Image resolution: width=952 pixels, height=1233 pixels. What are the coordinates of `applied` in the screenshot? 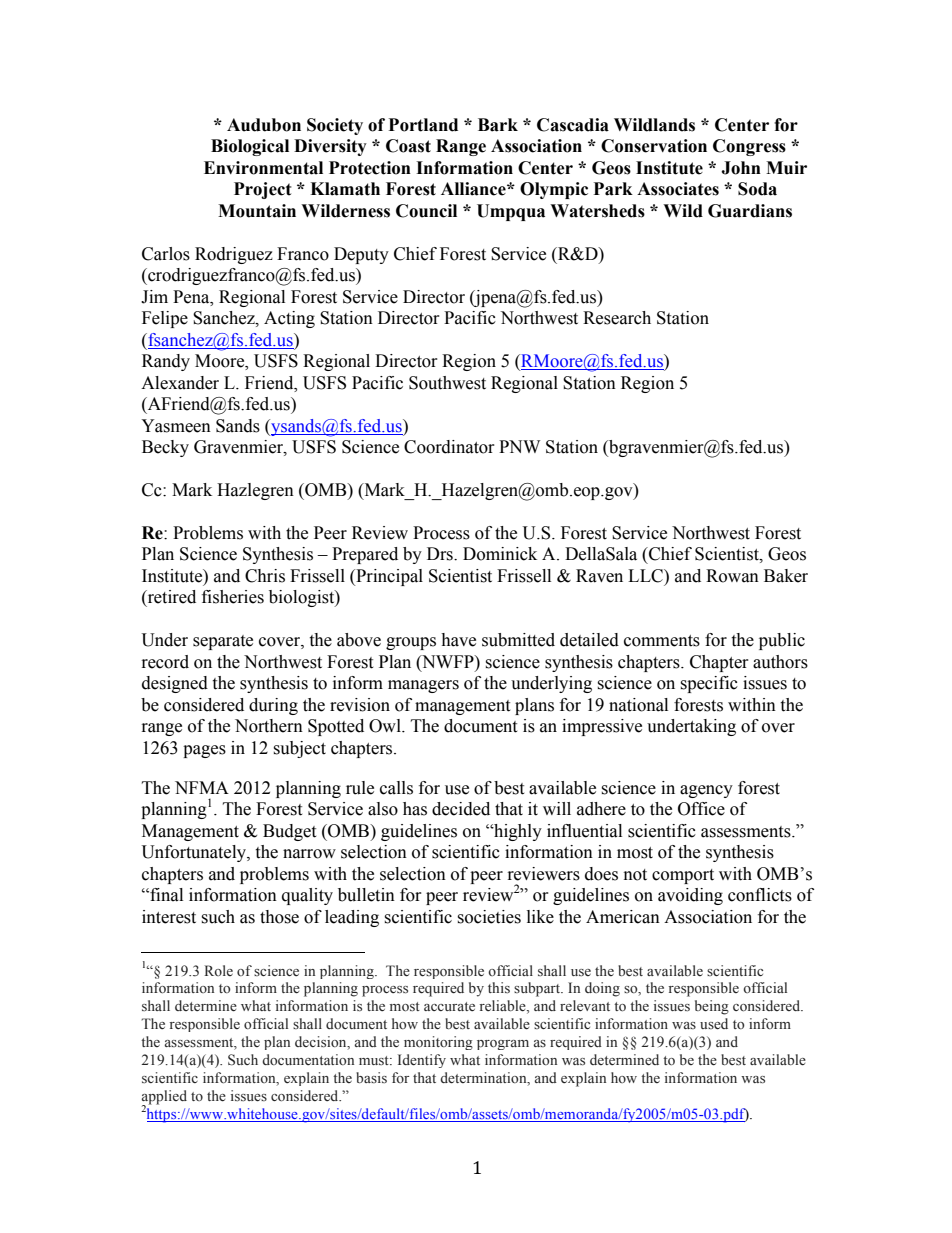 It's located at (164, 1098).
